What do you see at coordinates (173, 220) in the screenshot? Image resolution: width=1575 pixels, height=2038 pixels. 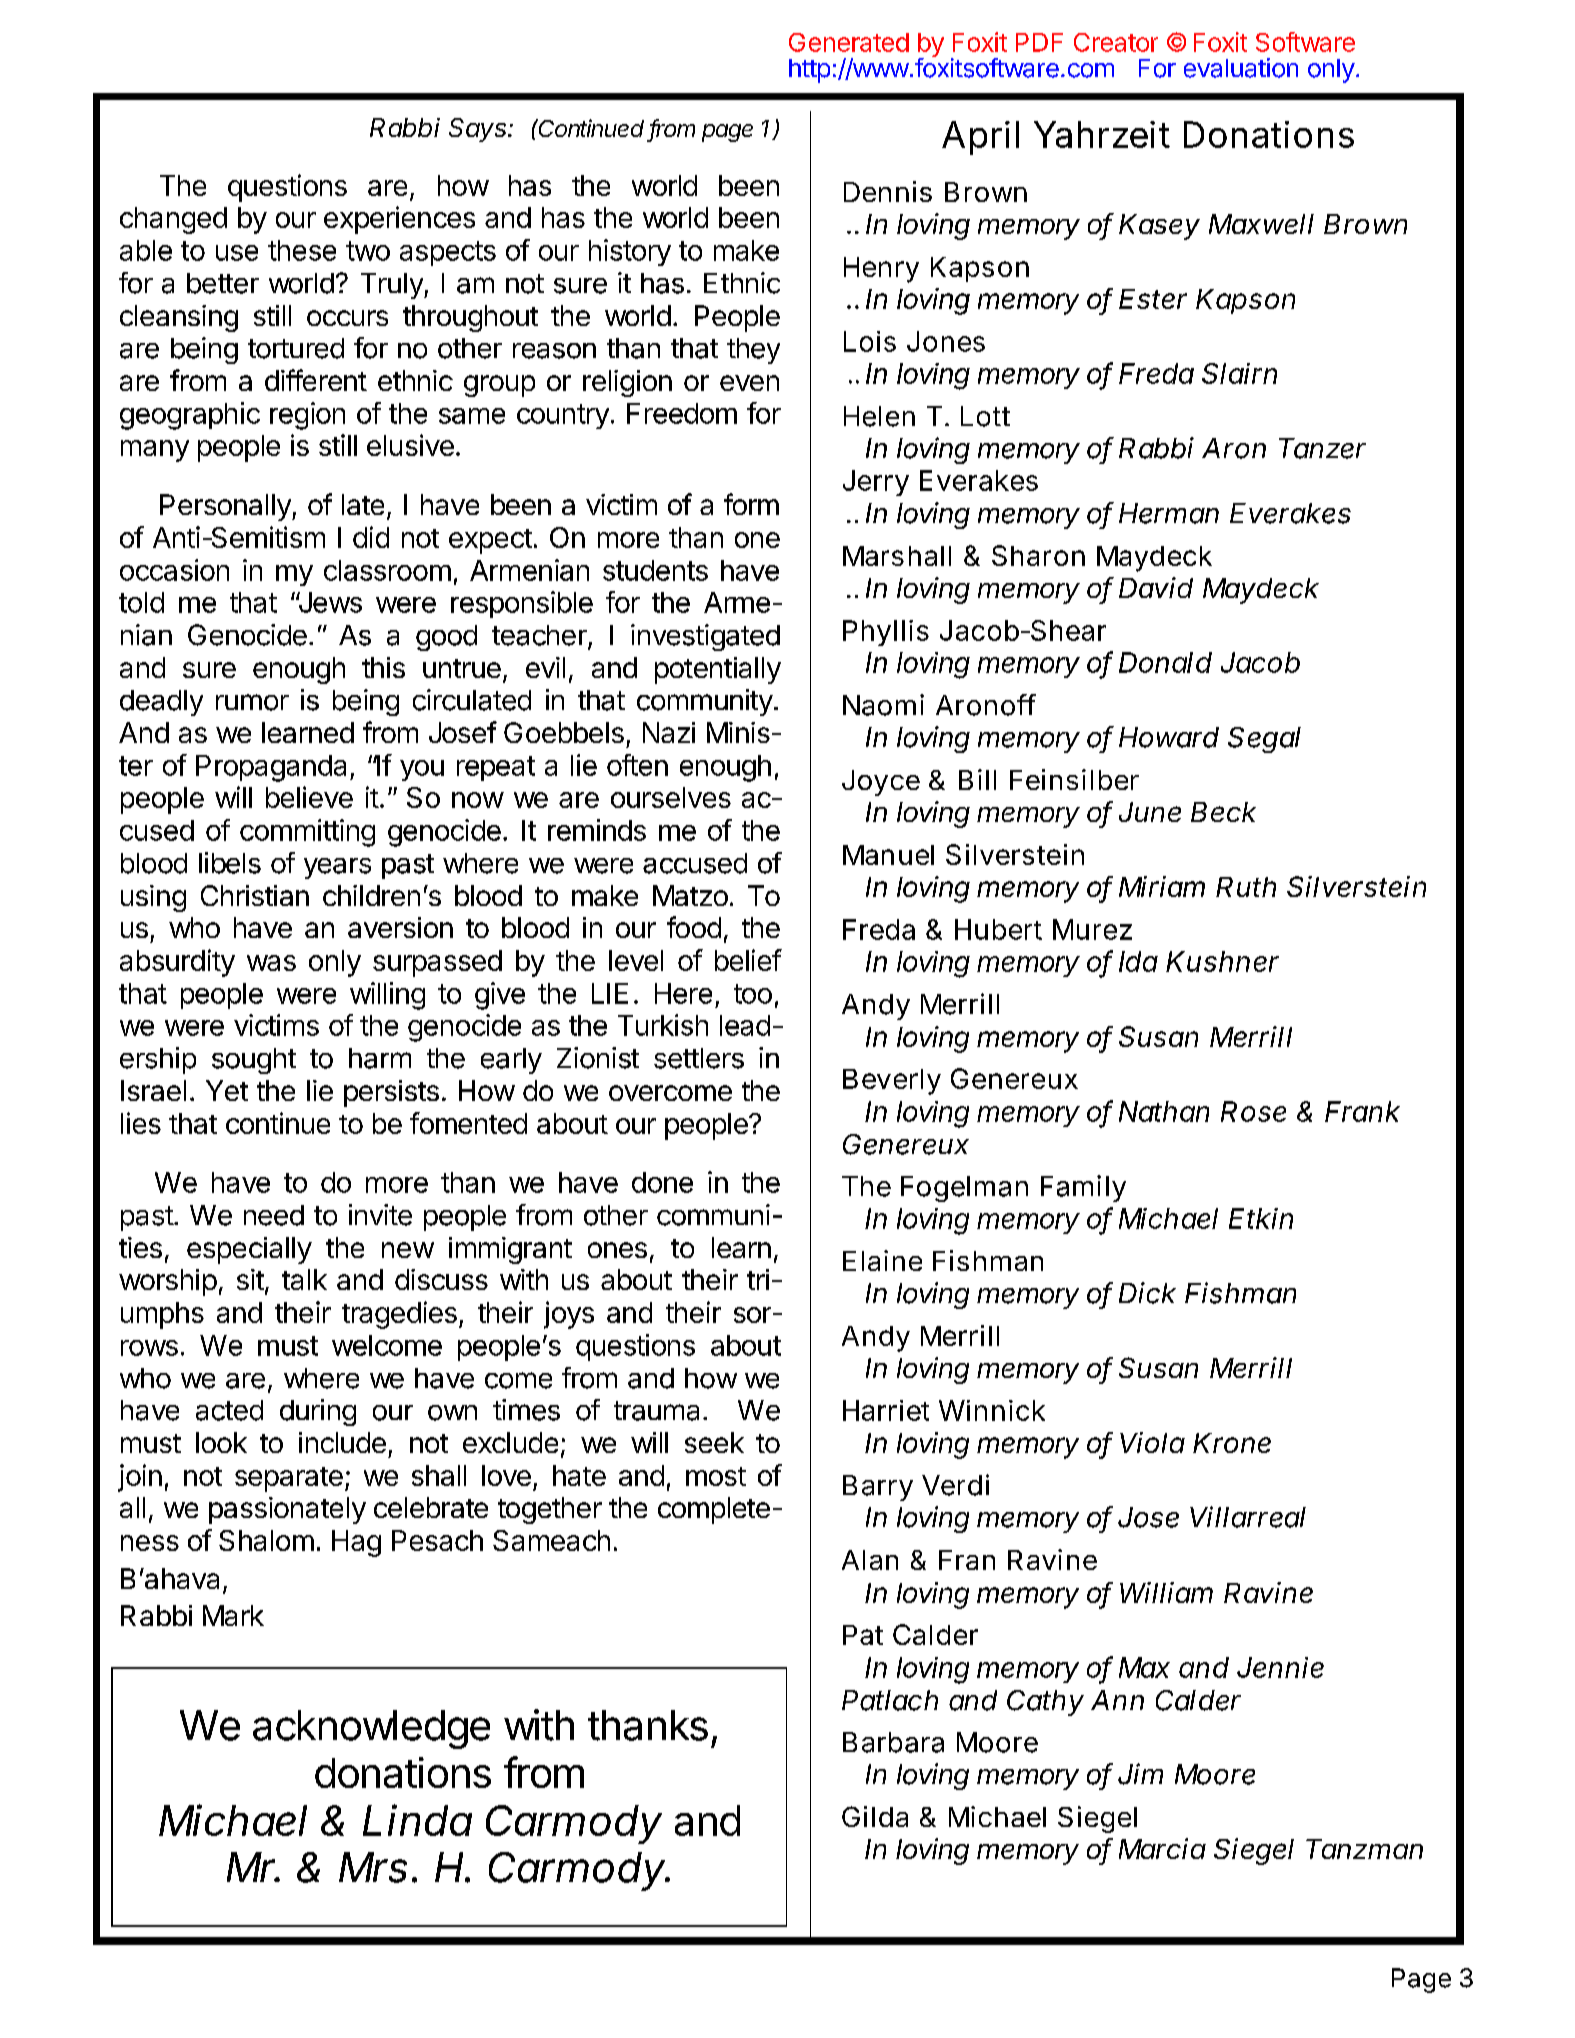 I see `changed` at bounding box center [173, 220].
